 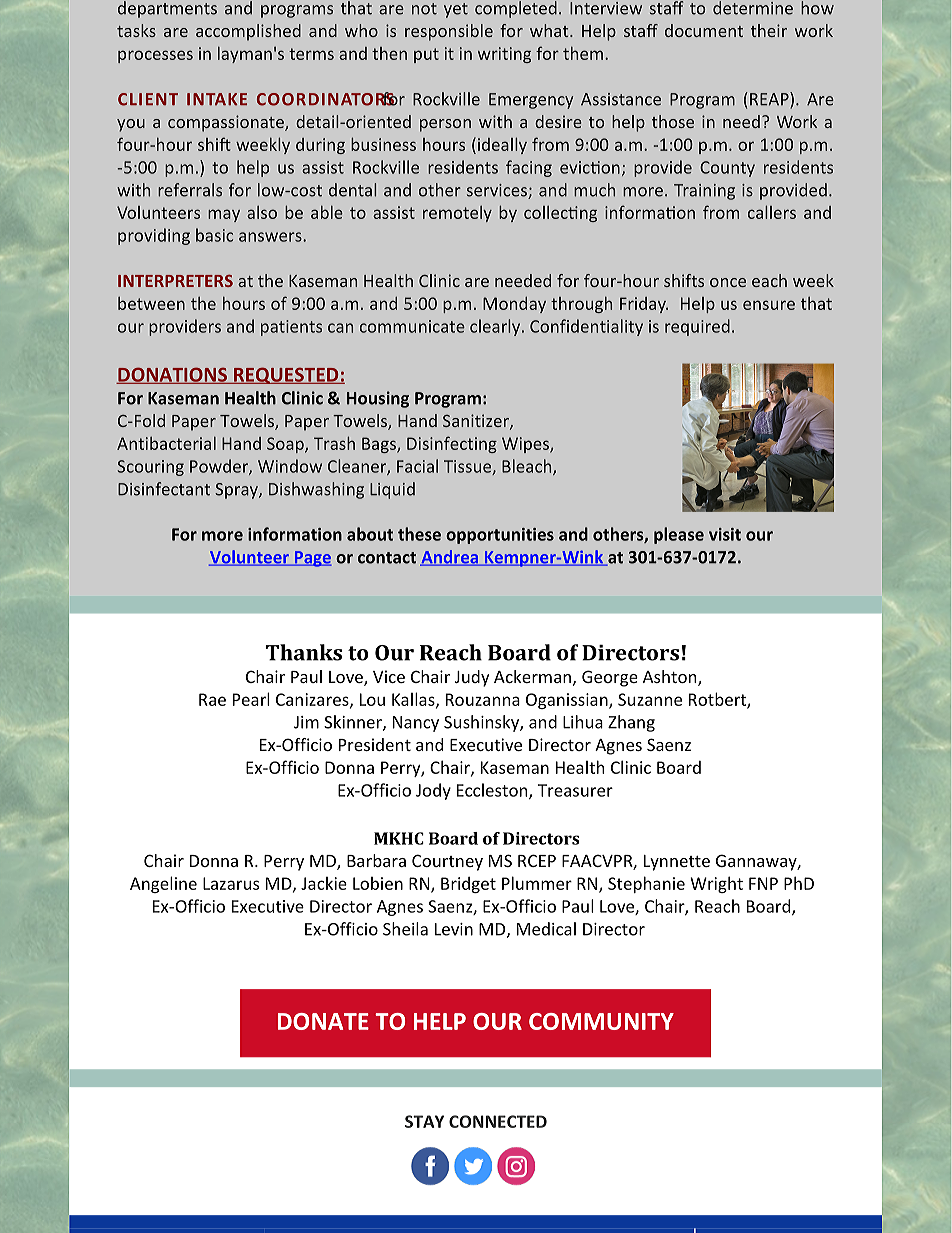 I want to click on document, so click(x=704, y=30).
